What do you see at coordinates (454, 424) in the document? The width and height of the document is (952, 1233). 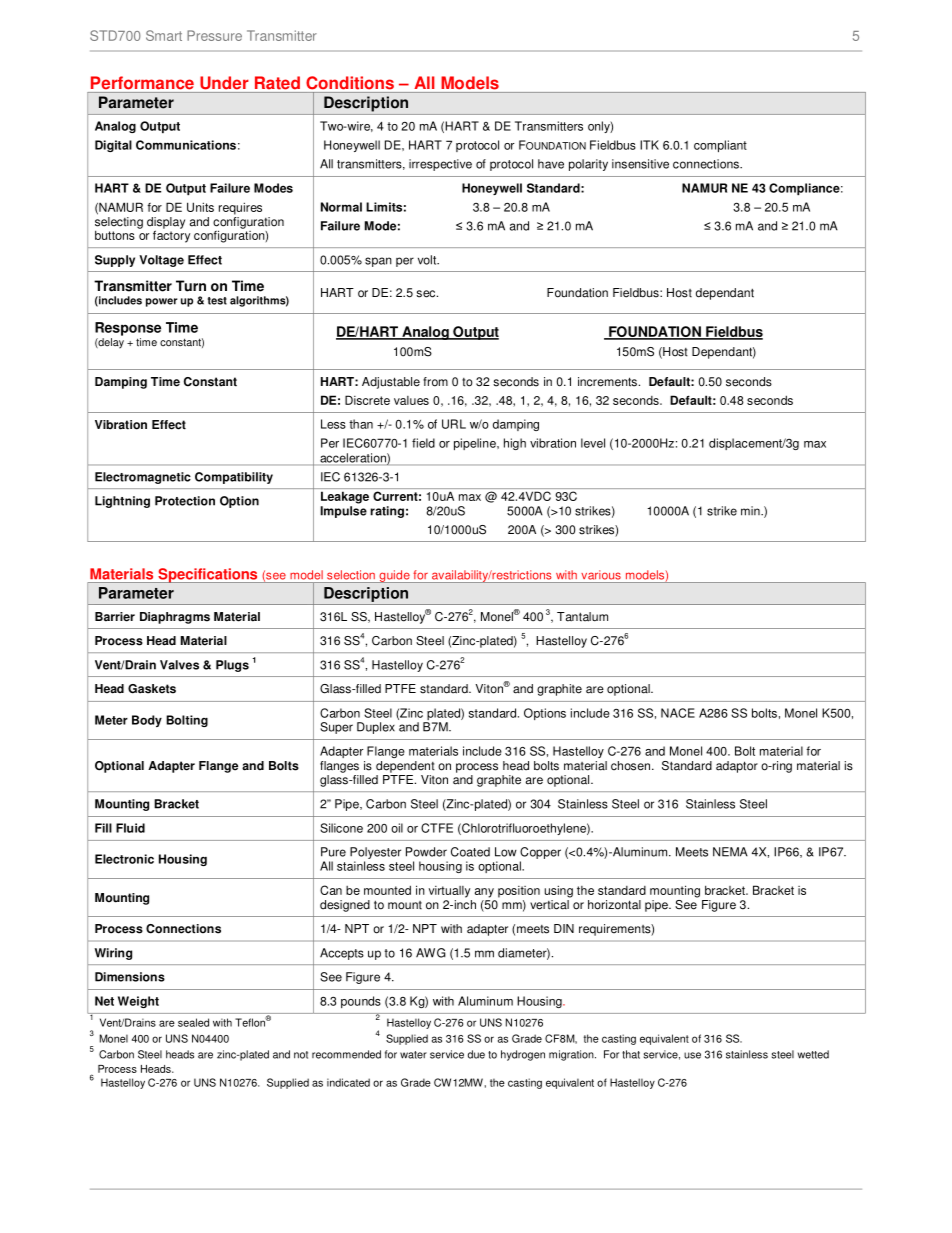 I see `URL` at bounding box center [454, 424].
